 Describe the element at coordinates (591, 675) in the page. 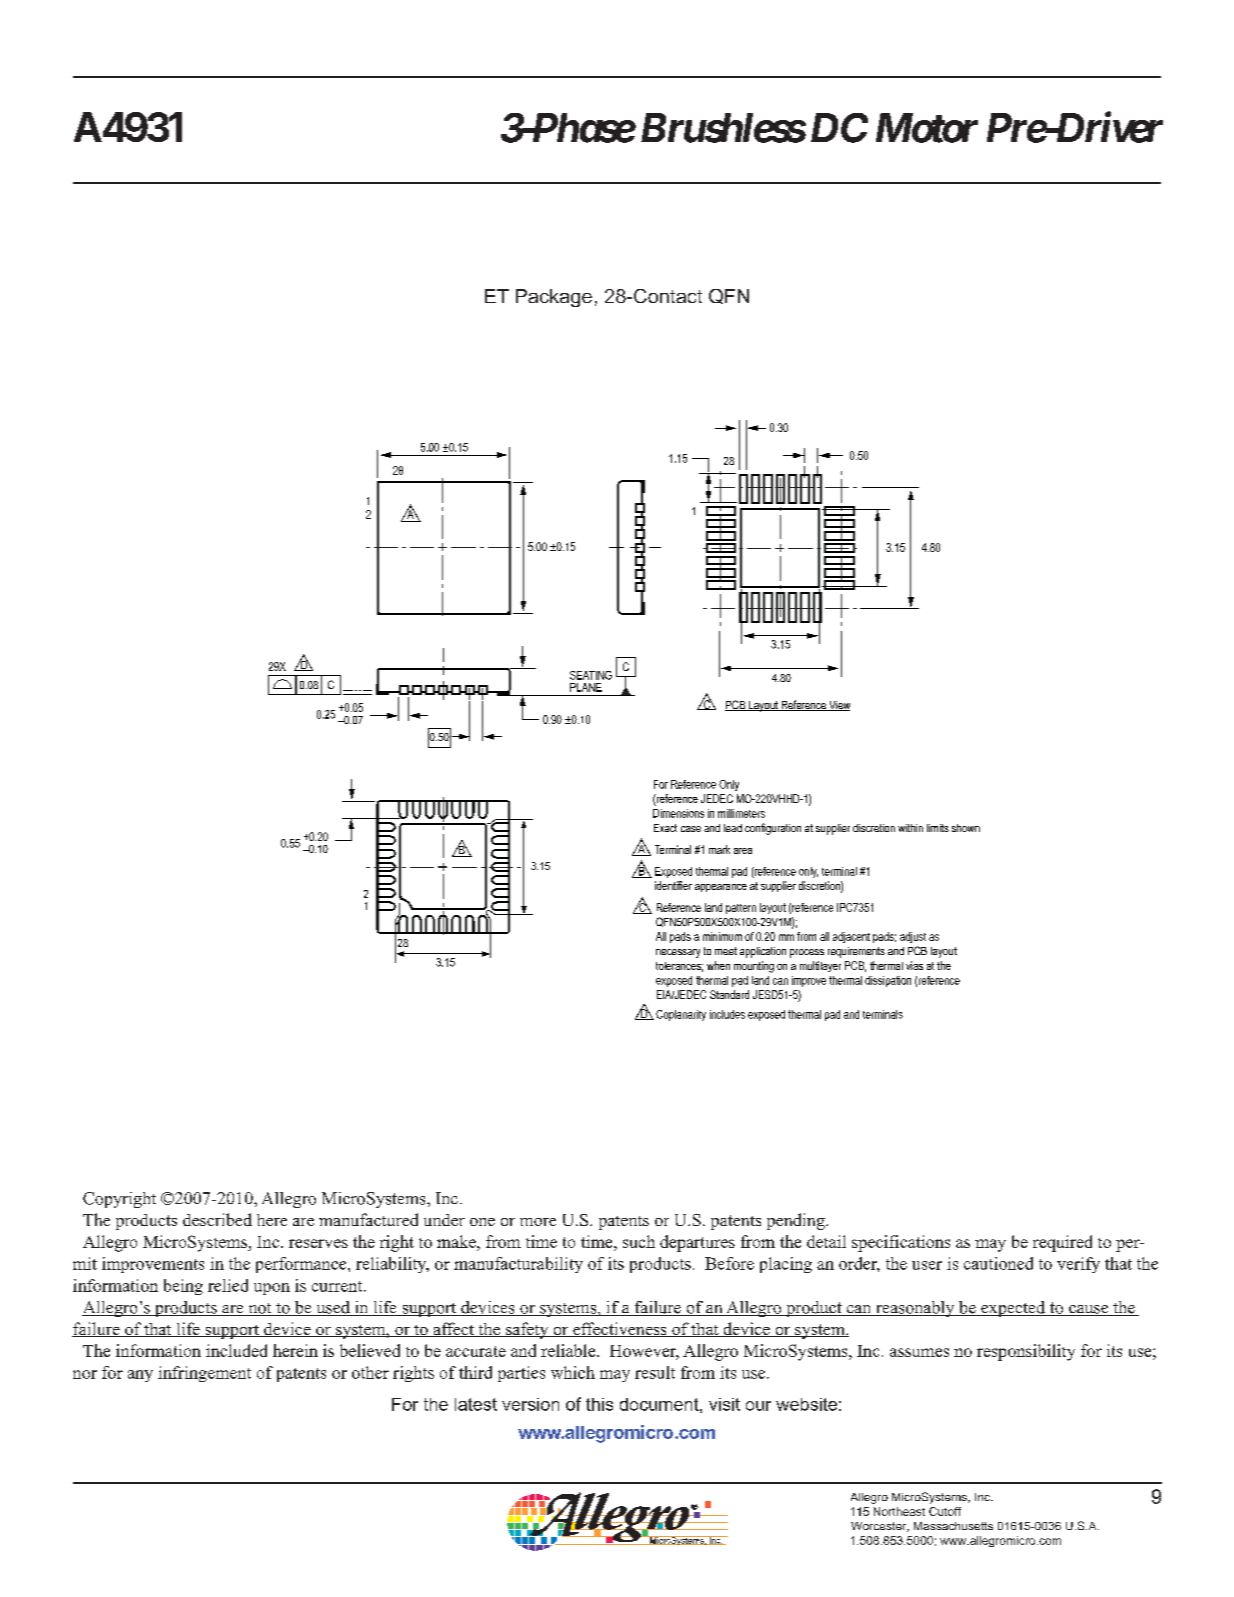

I see `SEATING` at that location.
